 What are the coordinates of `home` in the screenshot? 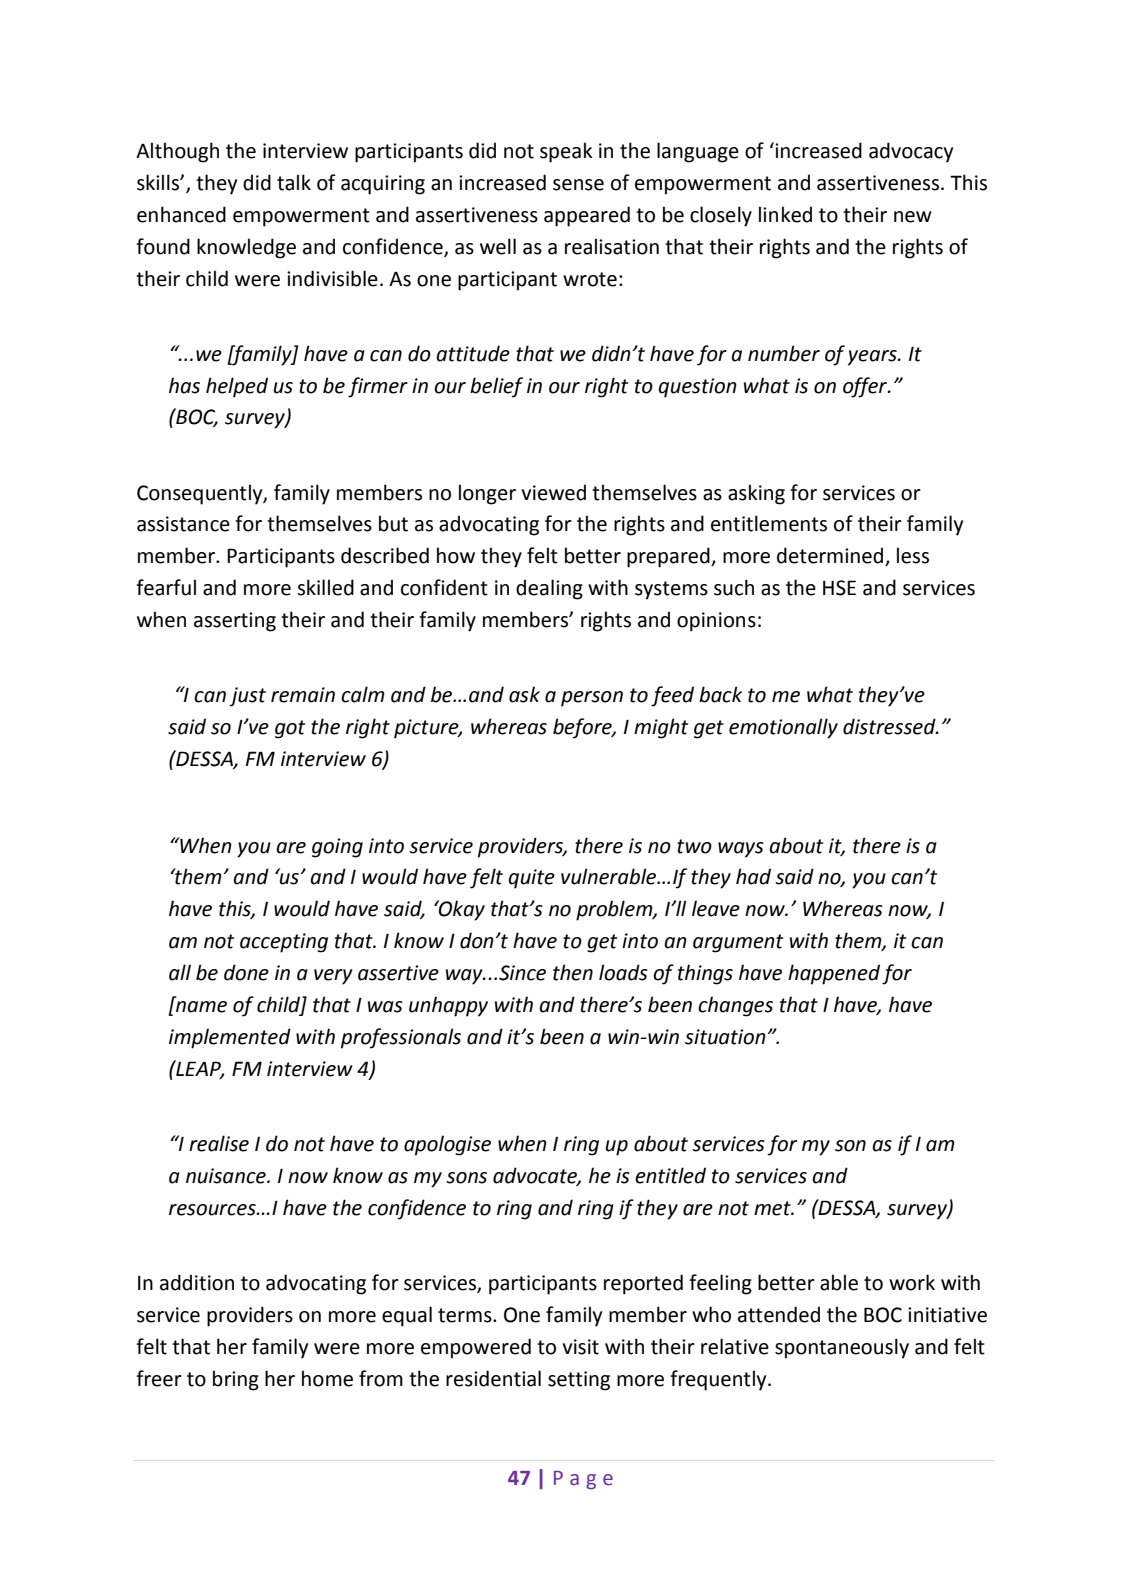 It's located at (327, 1378).
